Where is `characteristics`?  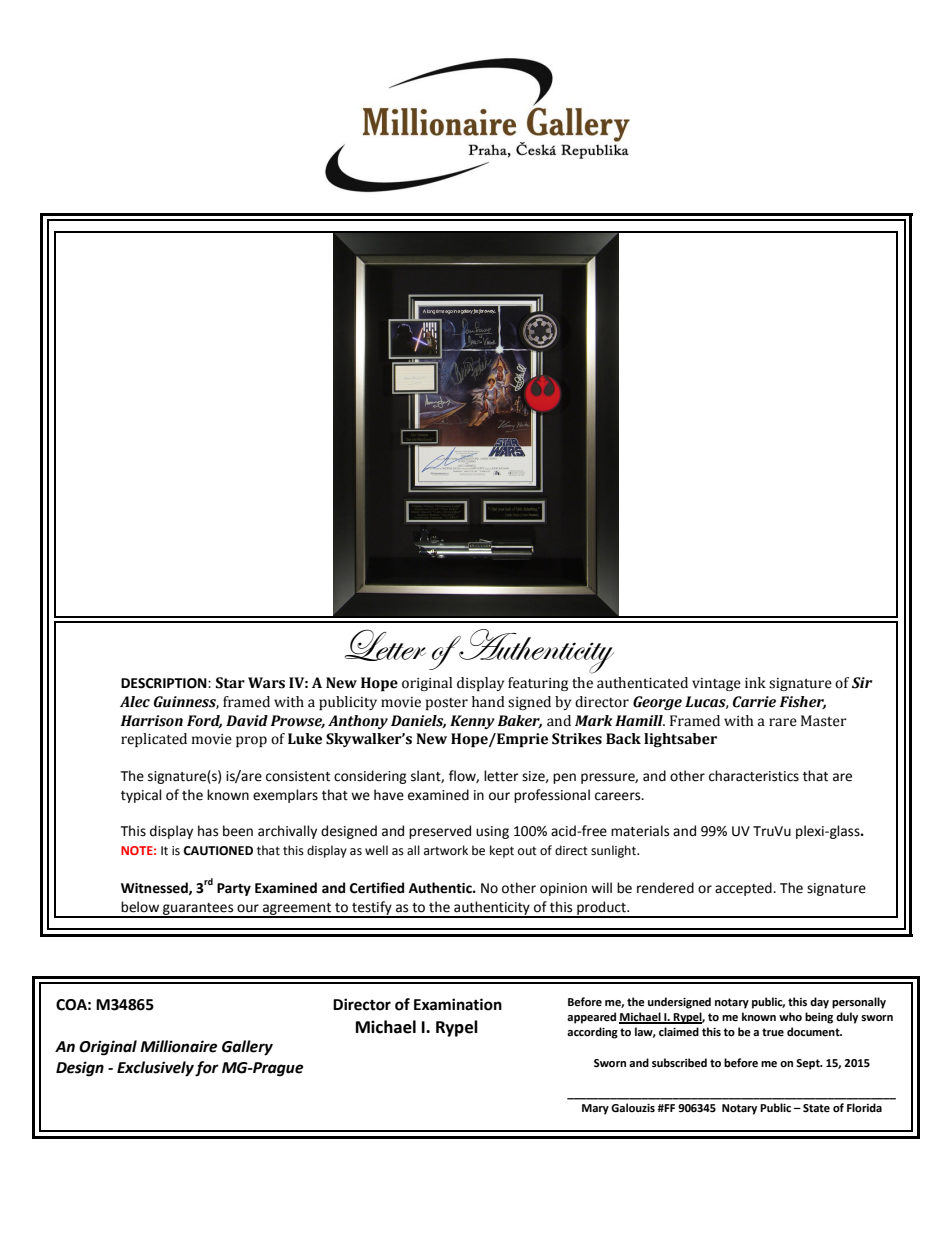 characteristics is located at coordinates (754, 776).
